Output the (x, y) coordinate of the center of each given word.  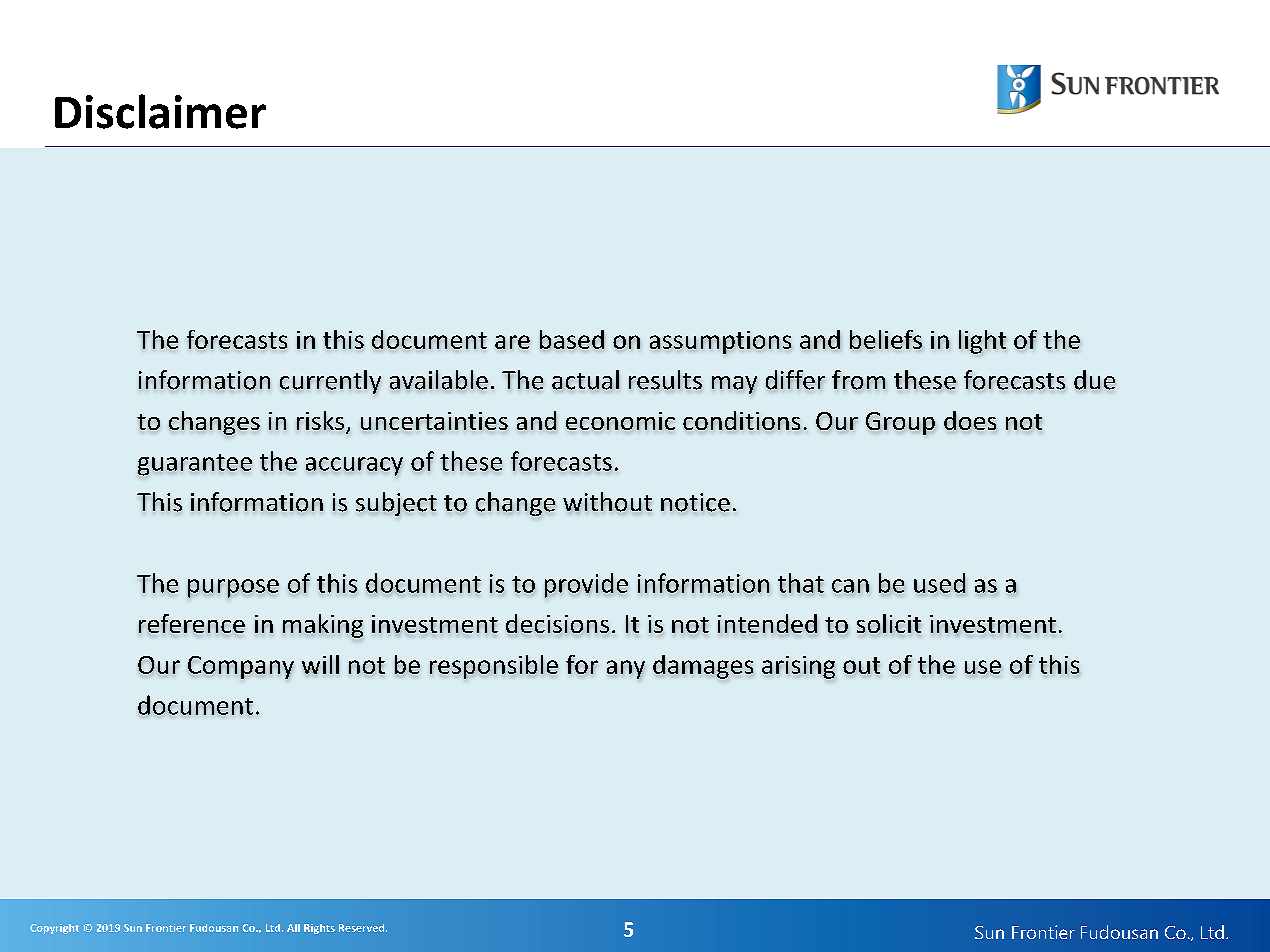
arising (798, 667)
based (572, 339)
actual (585, 380)
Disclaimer (160, 111)
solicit (889, 623)
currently (330, 382)
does (970, 420)
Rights (319, 929)
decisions (557, 623)
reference (192, 623)
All (293, 928)
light (982, 342)
